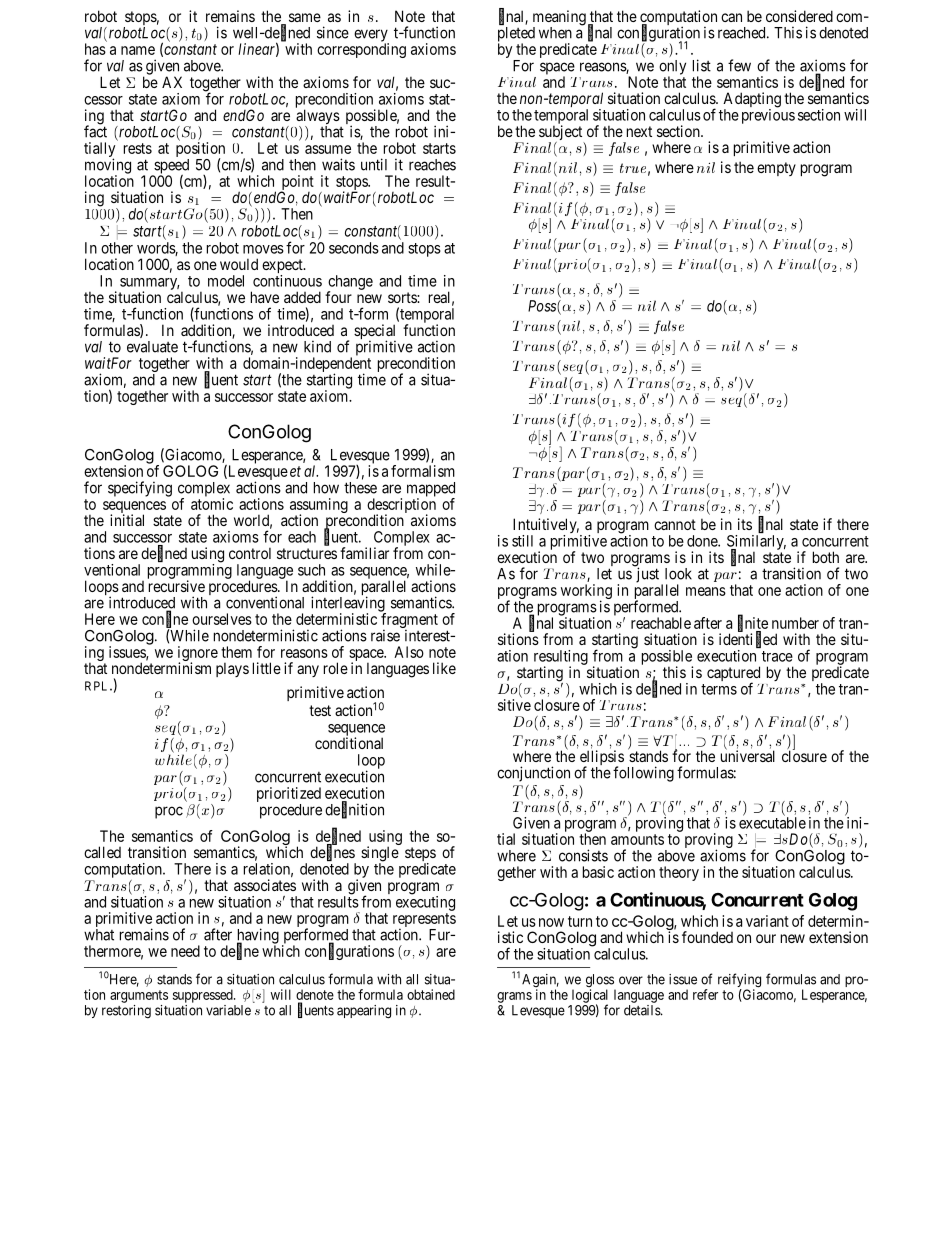  What do you see at coordinates (204, 996) in the document?
I see `suppressed` at bounding box center [204, 996].
